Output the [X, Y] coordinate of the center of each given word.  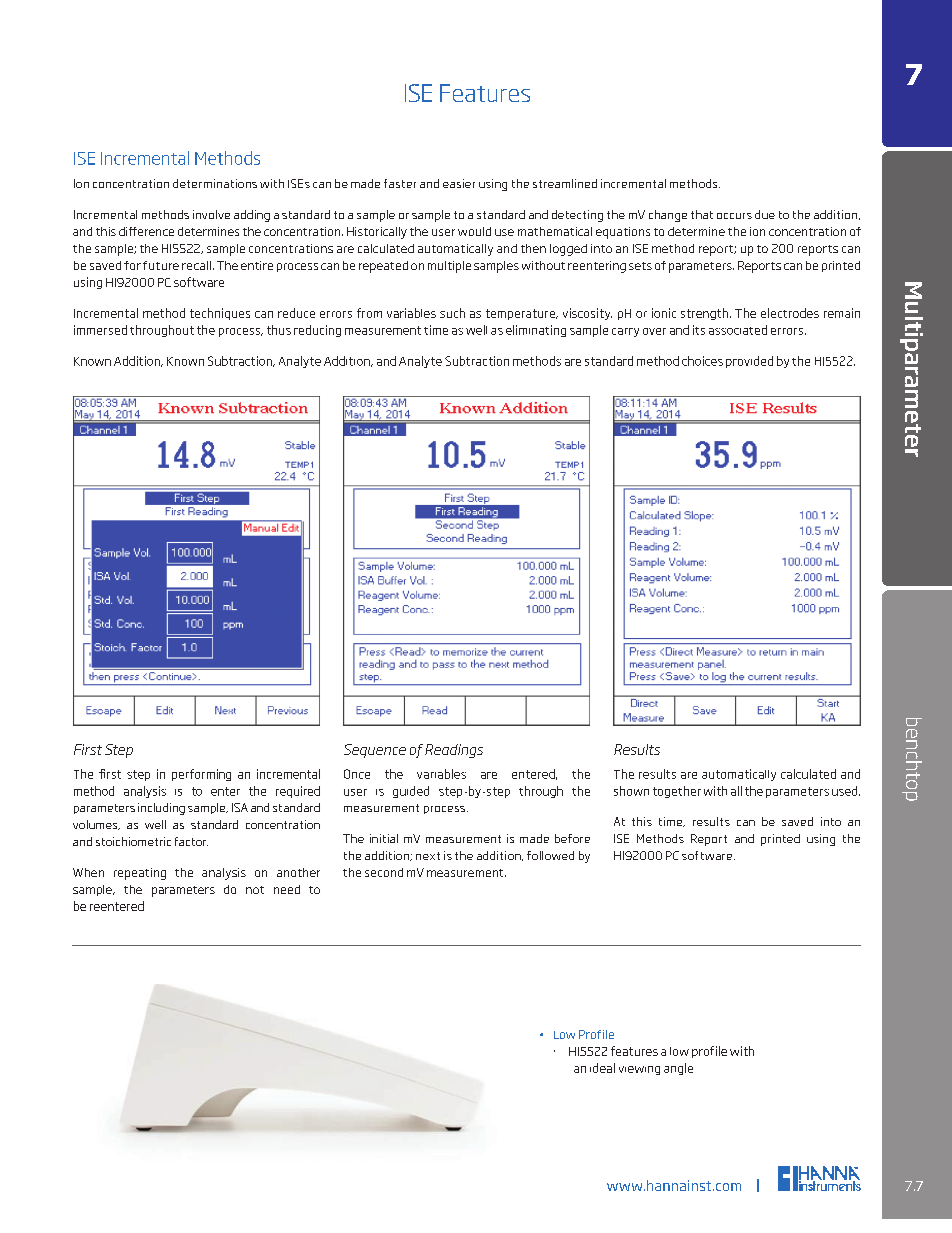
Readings [454, 751]
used [846, 791]
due [765, 214]
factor [191, 841]
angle [678, 1069]
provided [749, 362]
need [287, 889]
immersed [100, 330]
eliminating [536, 331]
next [428, 856]
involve [211, 214]
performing [201, 775]
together [677, 792]
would [474, 231]
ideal [602, 1068]
